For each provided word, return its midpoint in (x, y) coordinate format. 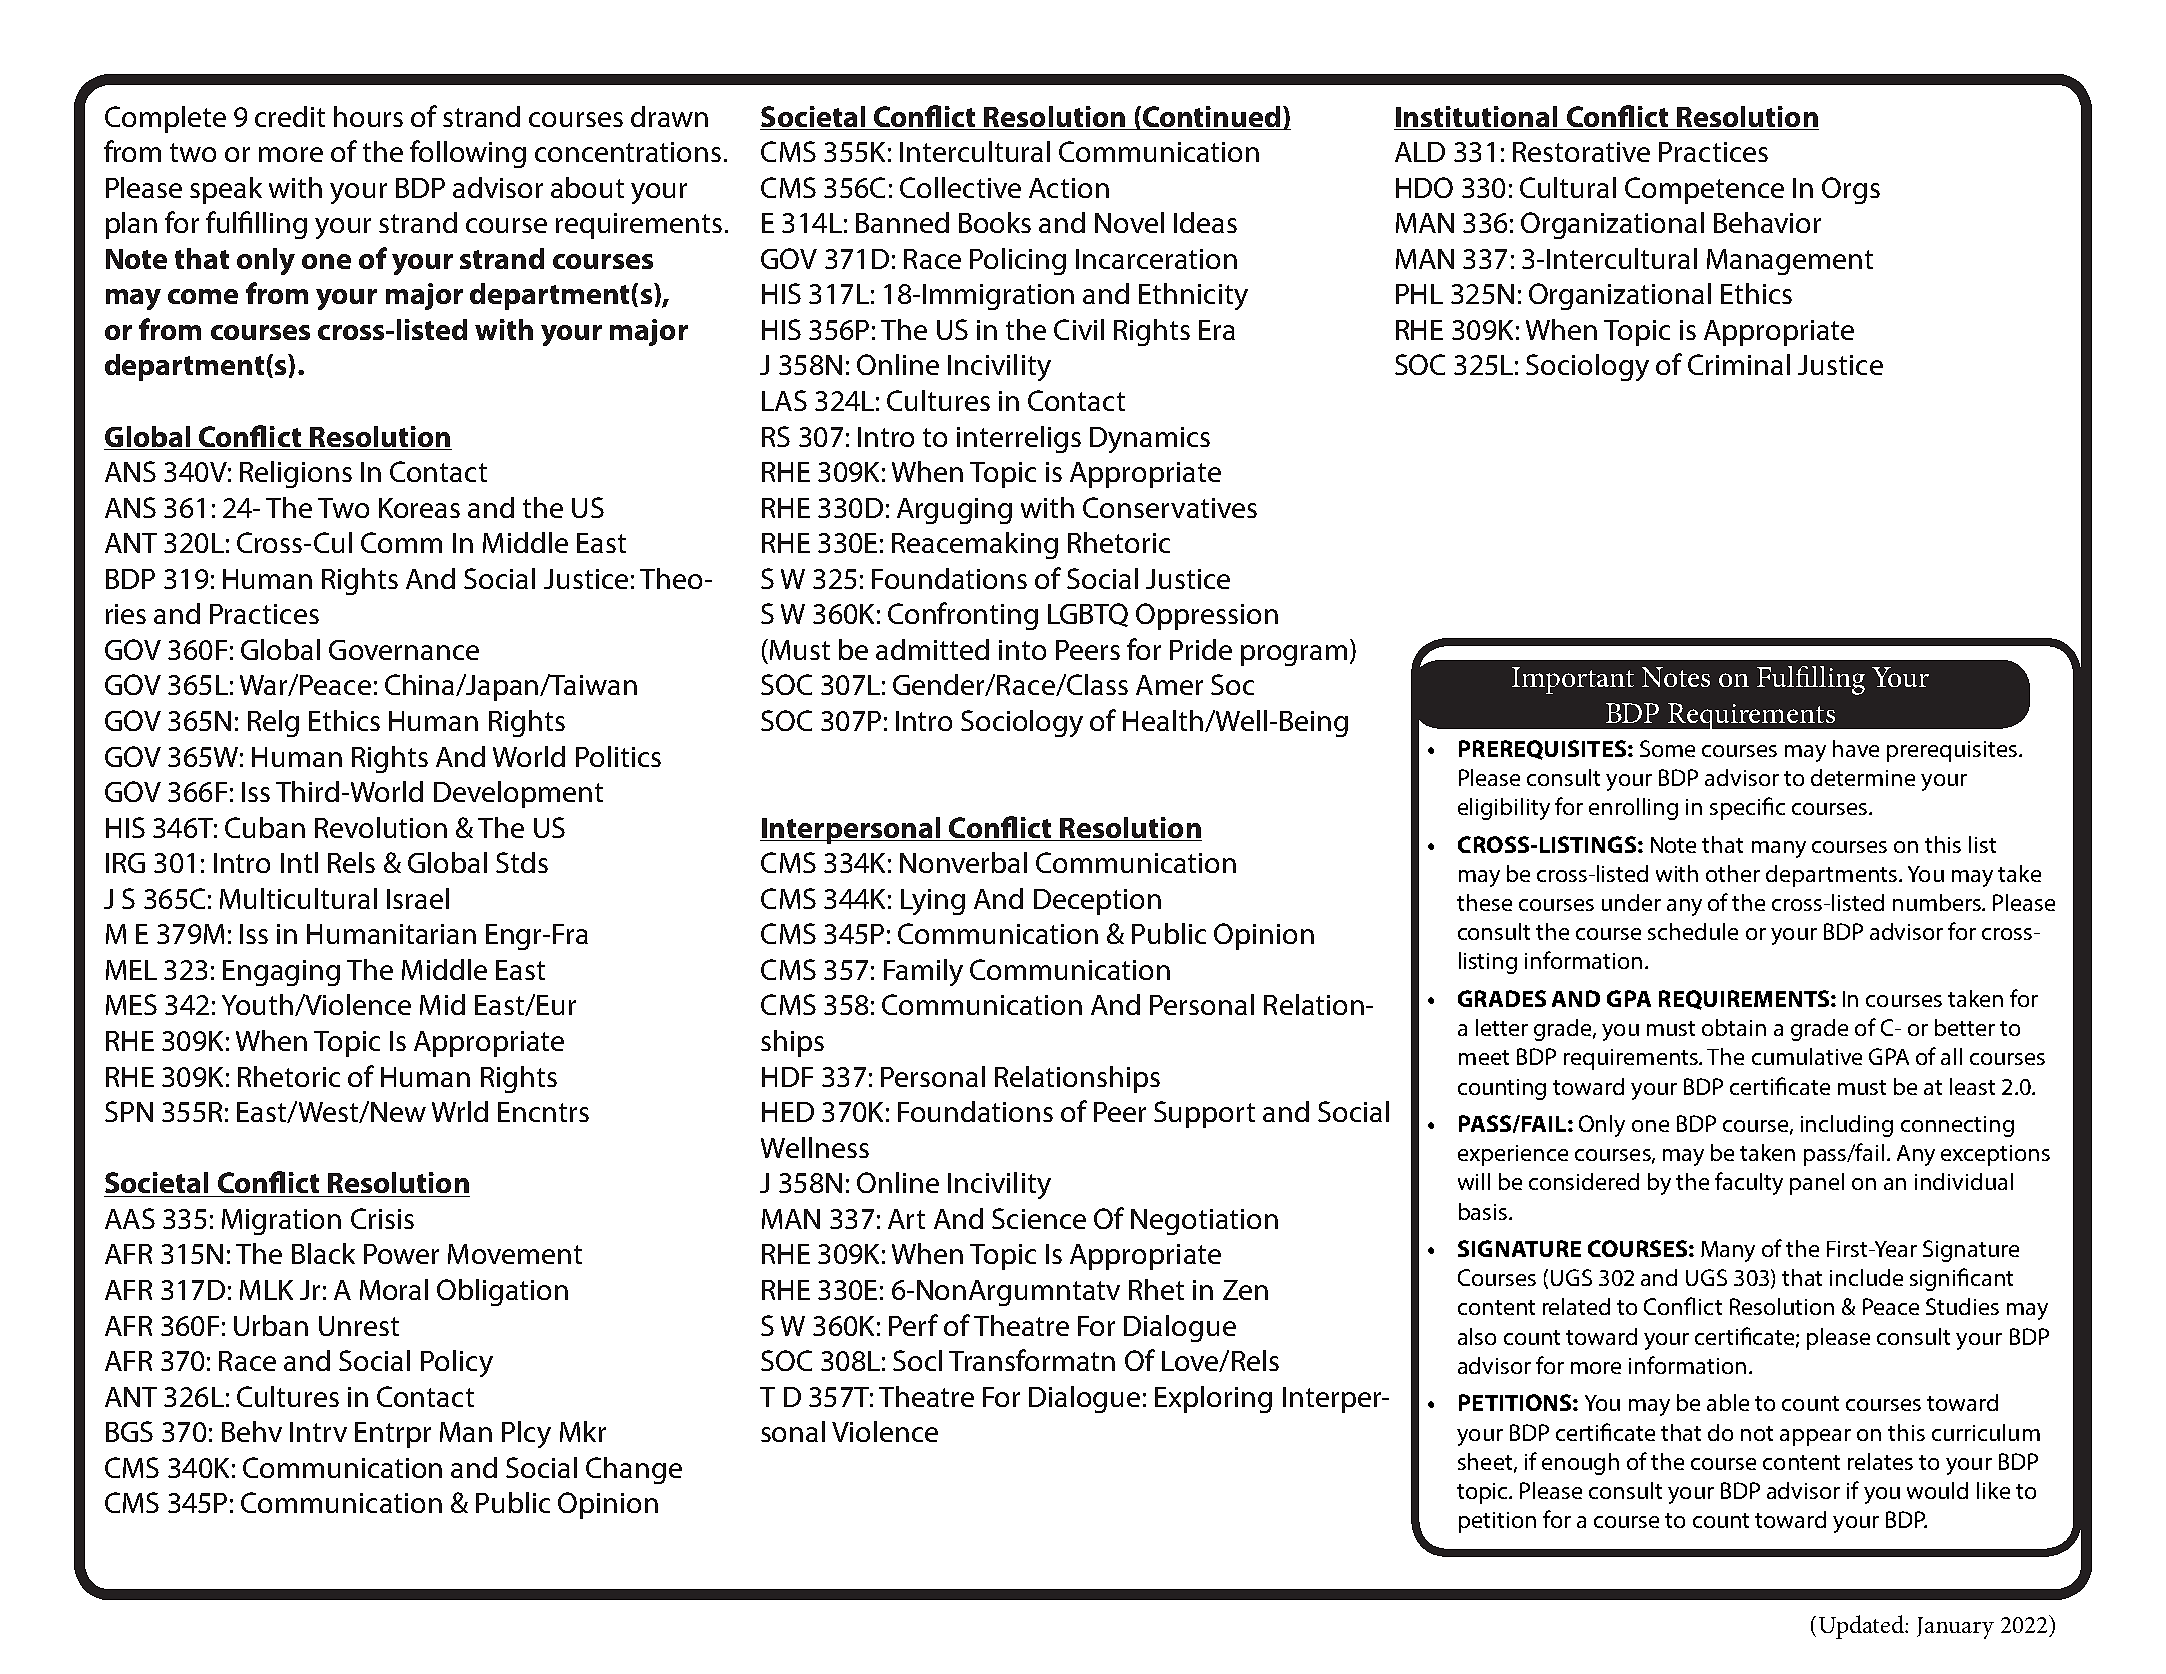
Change (634, 1470)
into (1022, 650)
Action (1069, 188)
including (1847, 1126)
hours (368, 116)
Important (1573, 680)
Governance (404, 650)
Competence (1704, 190)
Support (1204, 1114)
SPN (129, 1111)
